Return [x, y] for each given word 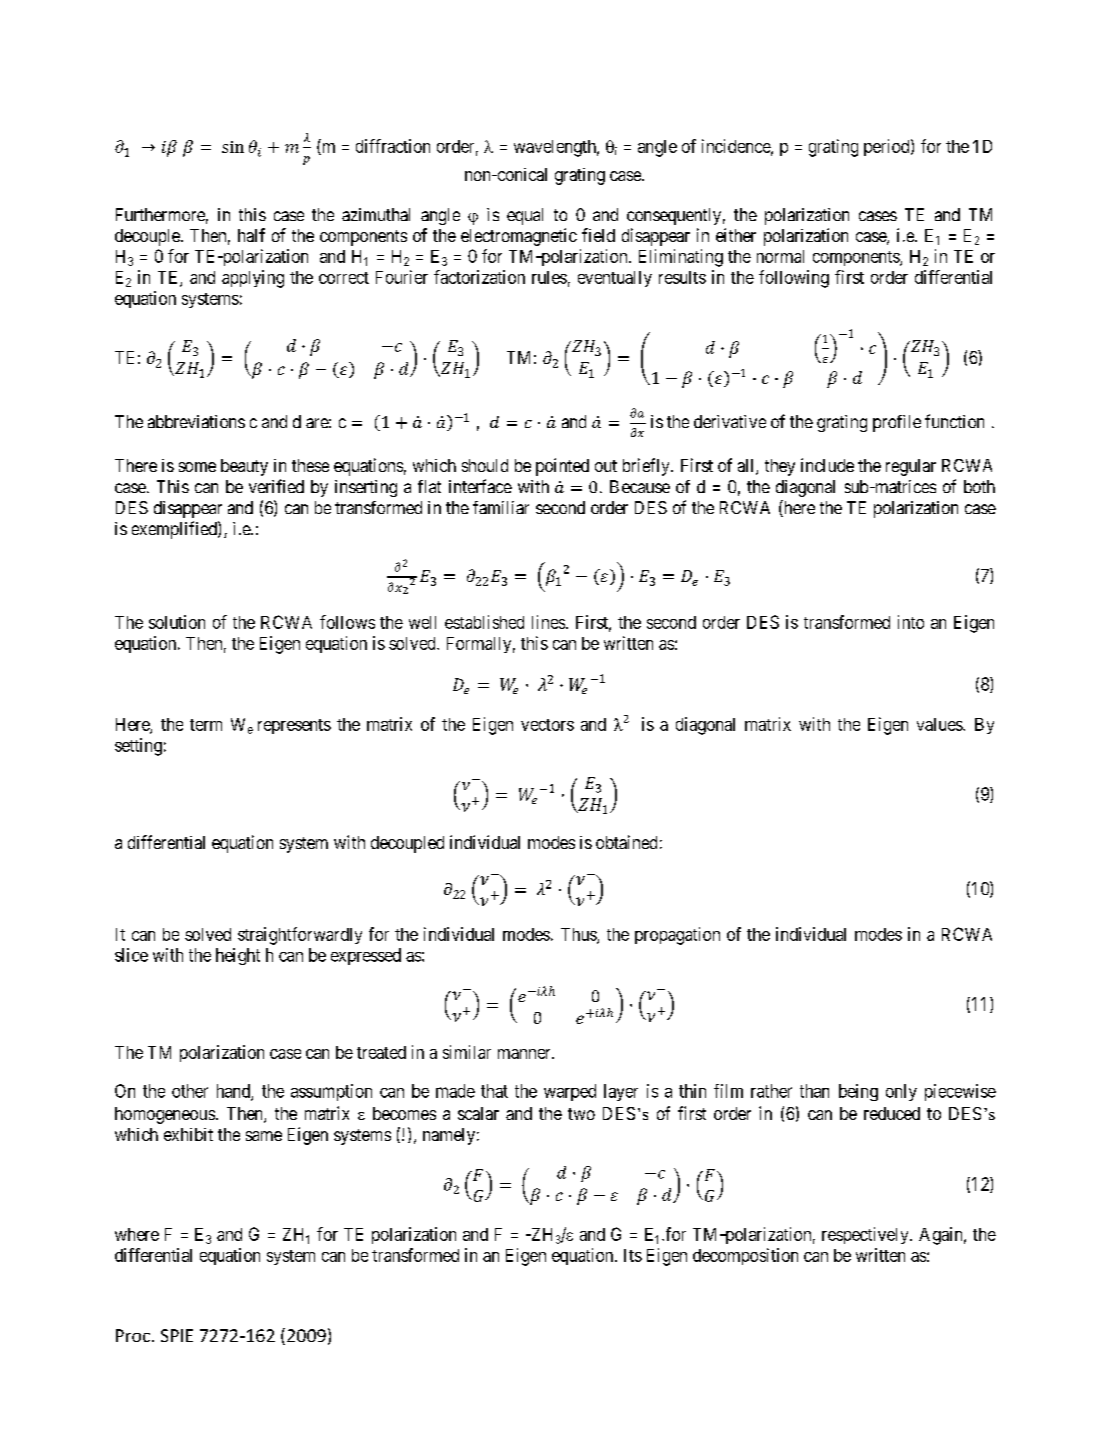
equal [525, 216]
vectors [547, 725]
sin [233, 147]
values [940, 724]
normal [780, 256]
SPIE [177, 1335]
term [206, 725]
